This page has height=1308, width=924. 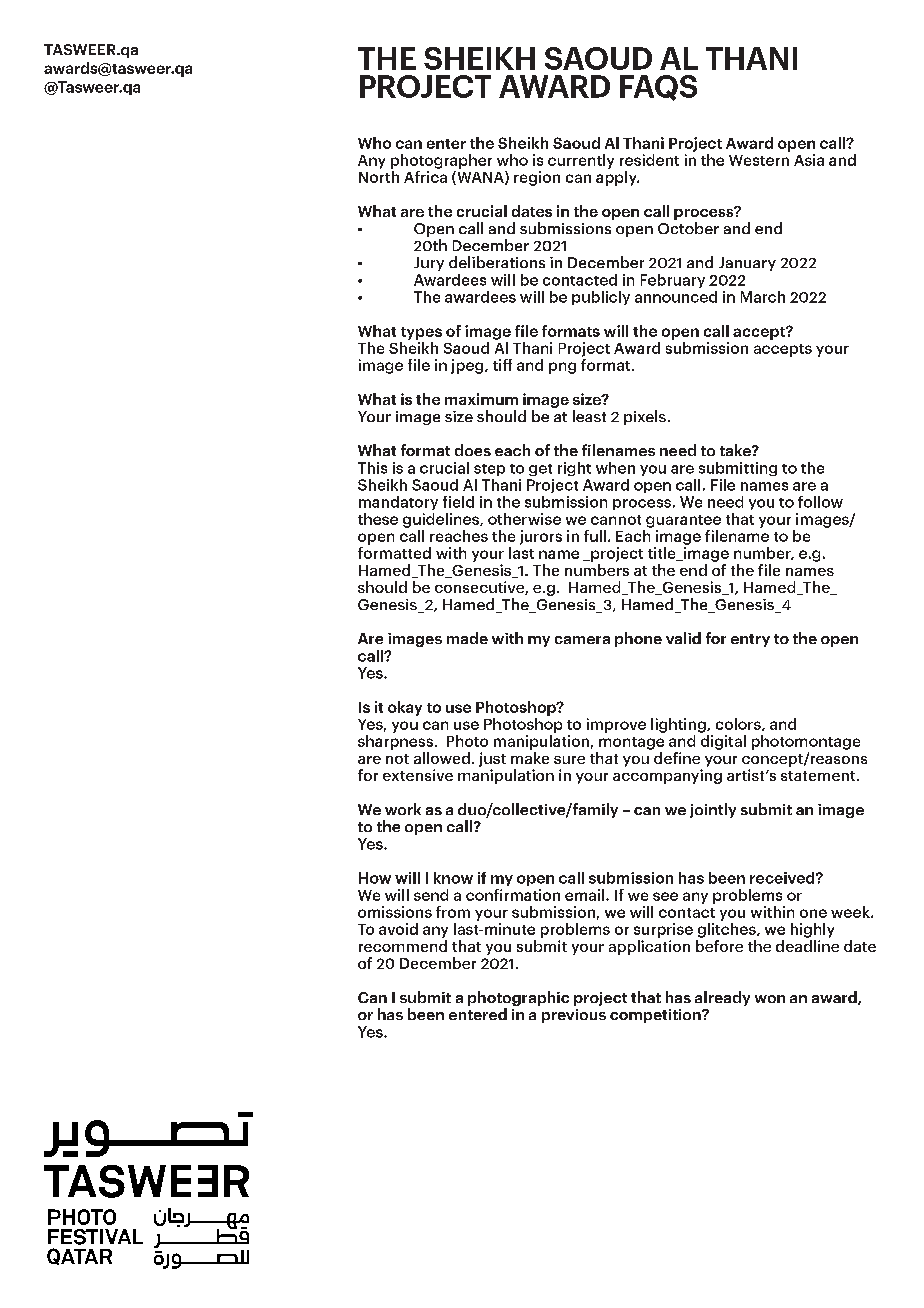 What do you see at coordinates (616, 725) in the page?
I see `improve` at bounding box center [616, 725].
